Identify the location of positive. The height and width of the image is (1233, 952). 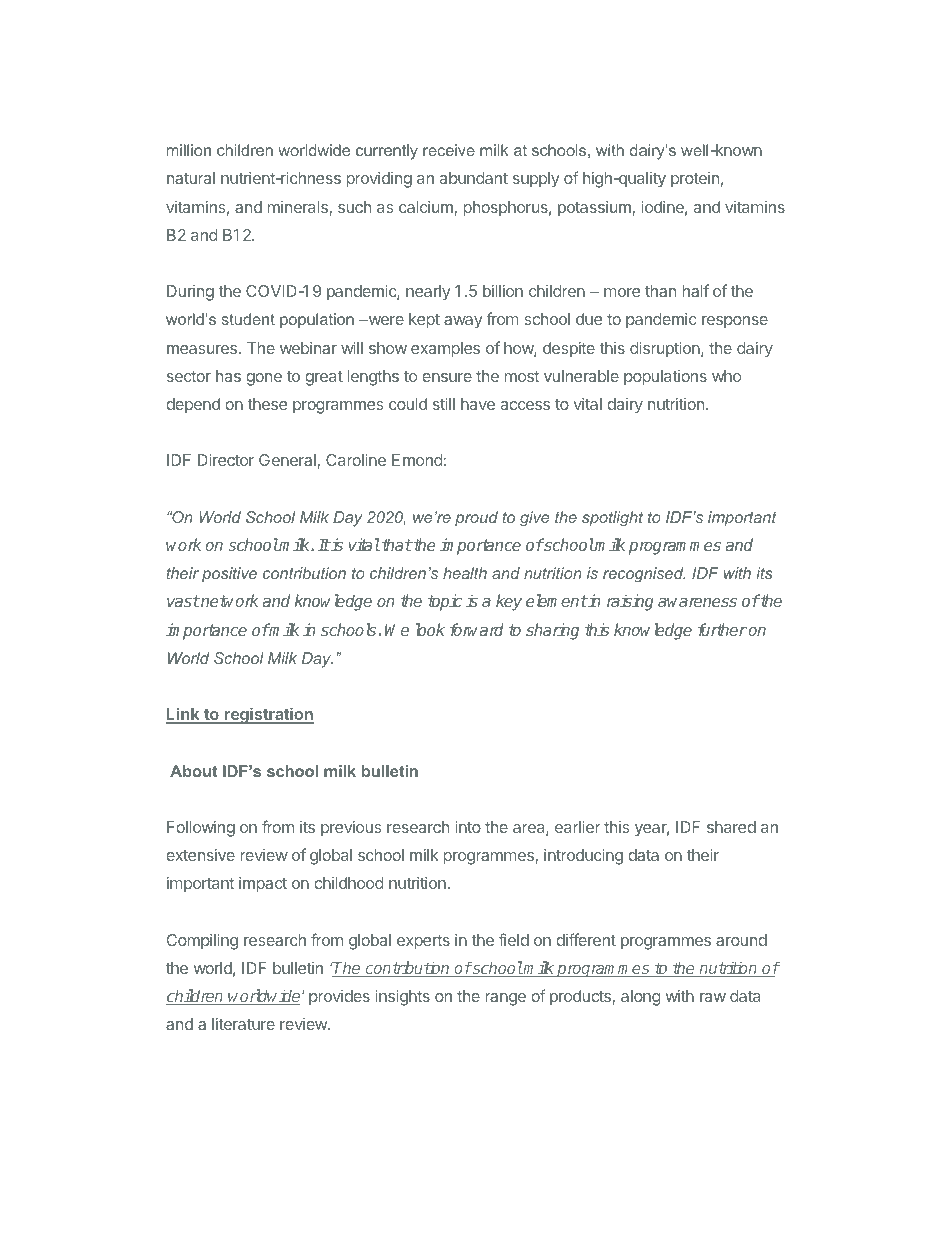
(229, 575).
